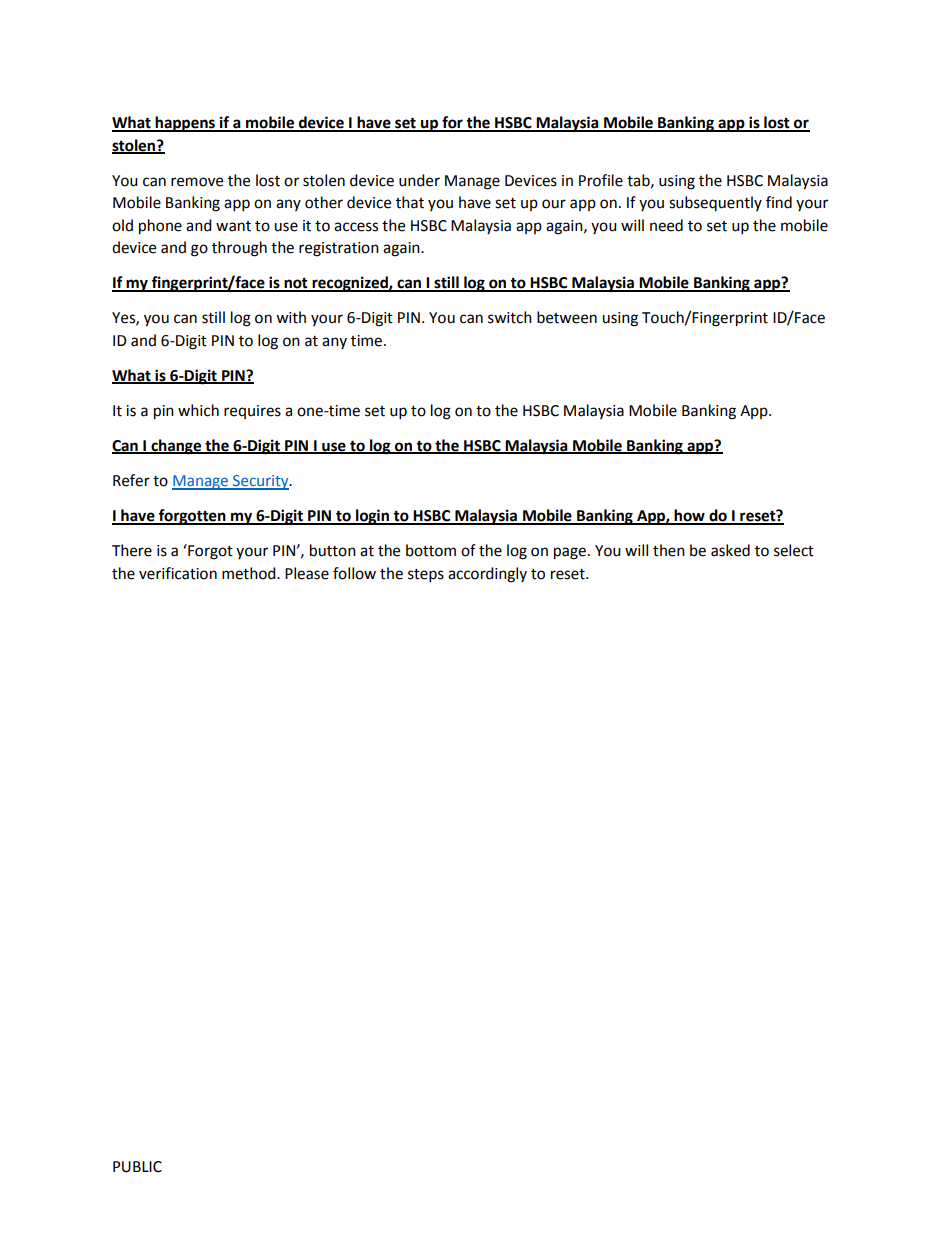  I want to click on PUBLIC, so click(137, 1167).
